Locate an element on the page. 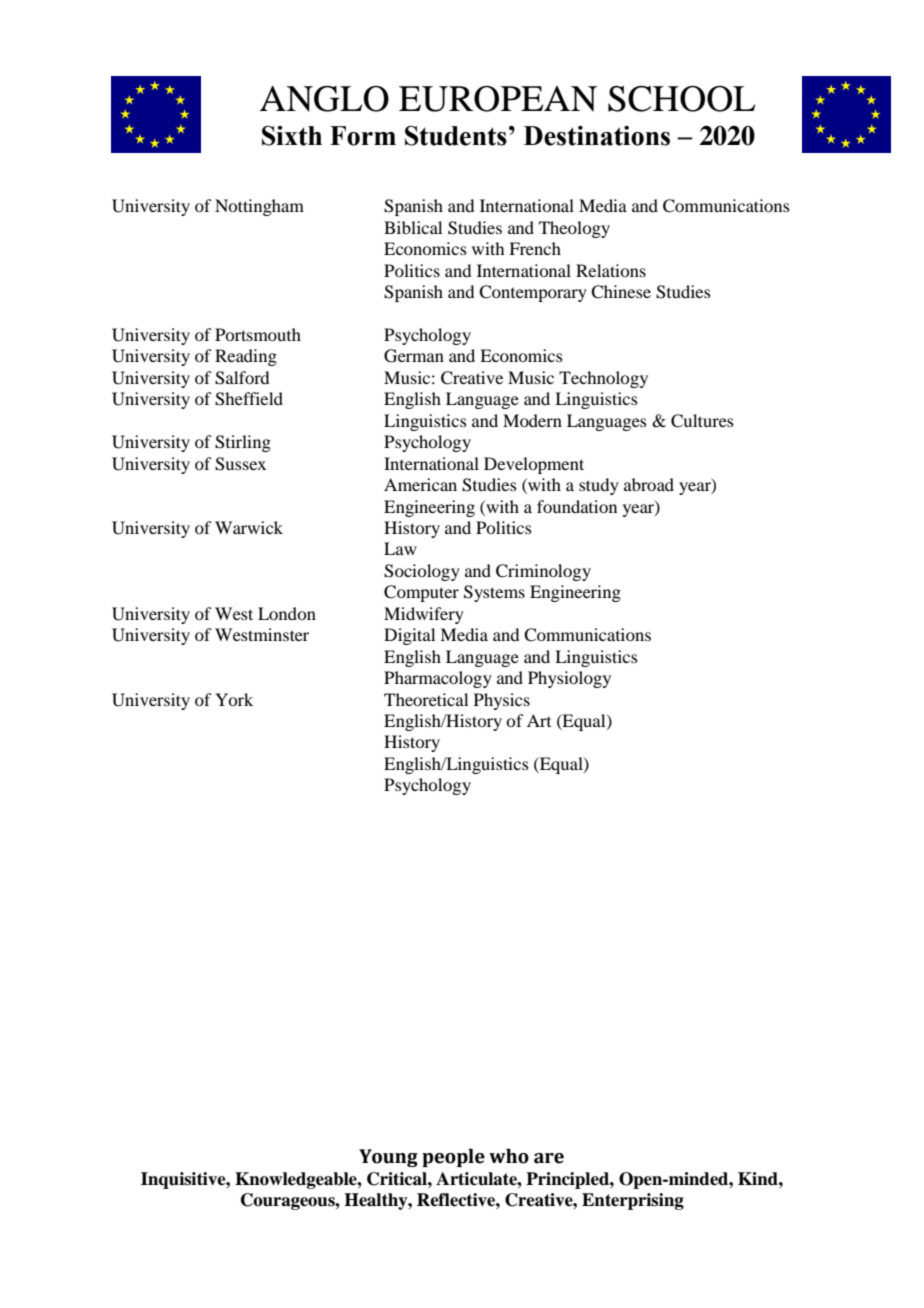 The image size is (924, 1308). Physiology is located at coordinates (569, 679).
